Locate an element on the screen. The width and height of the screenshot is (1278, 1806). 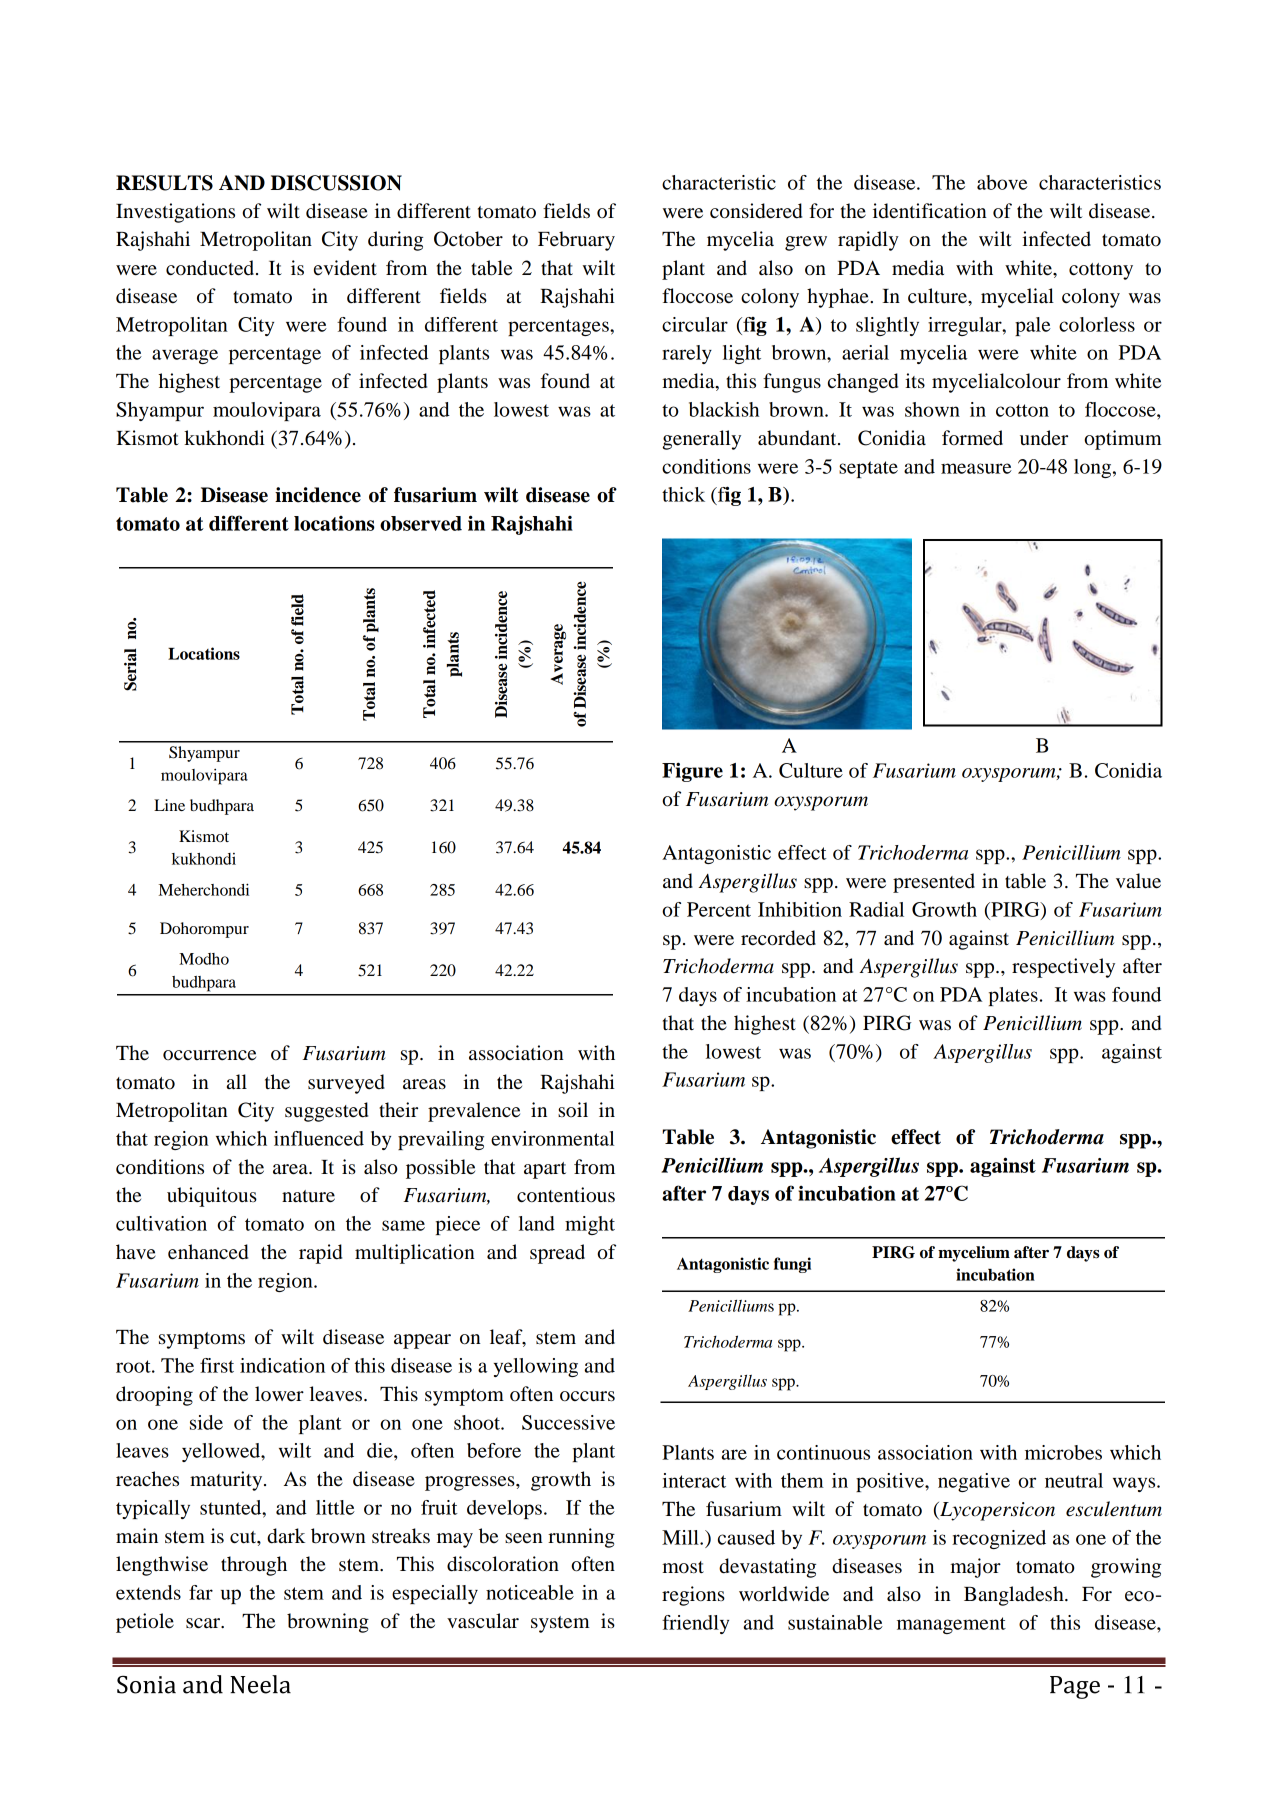
February is located at coordinates (576, 241).
